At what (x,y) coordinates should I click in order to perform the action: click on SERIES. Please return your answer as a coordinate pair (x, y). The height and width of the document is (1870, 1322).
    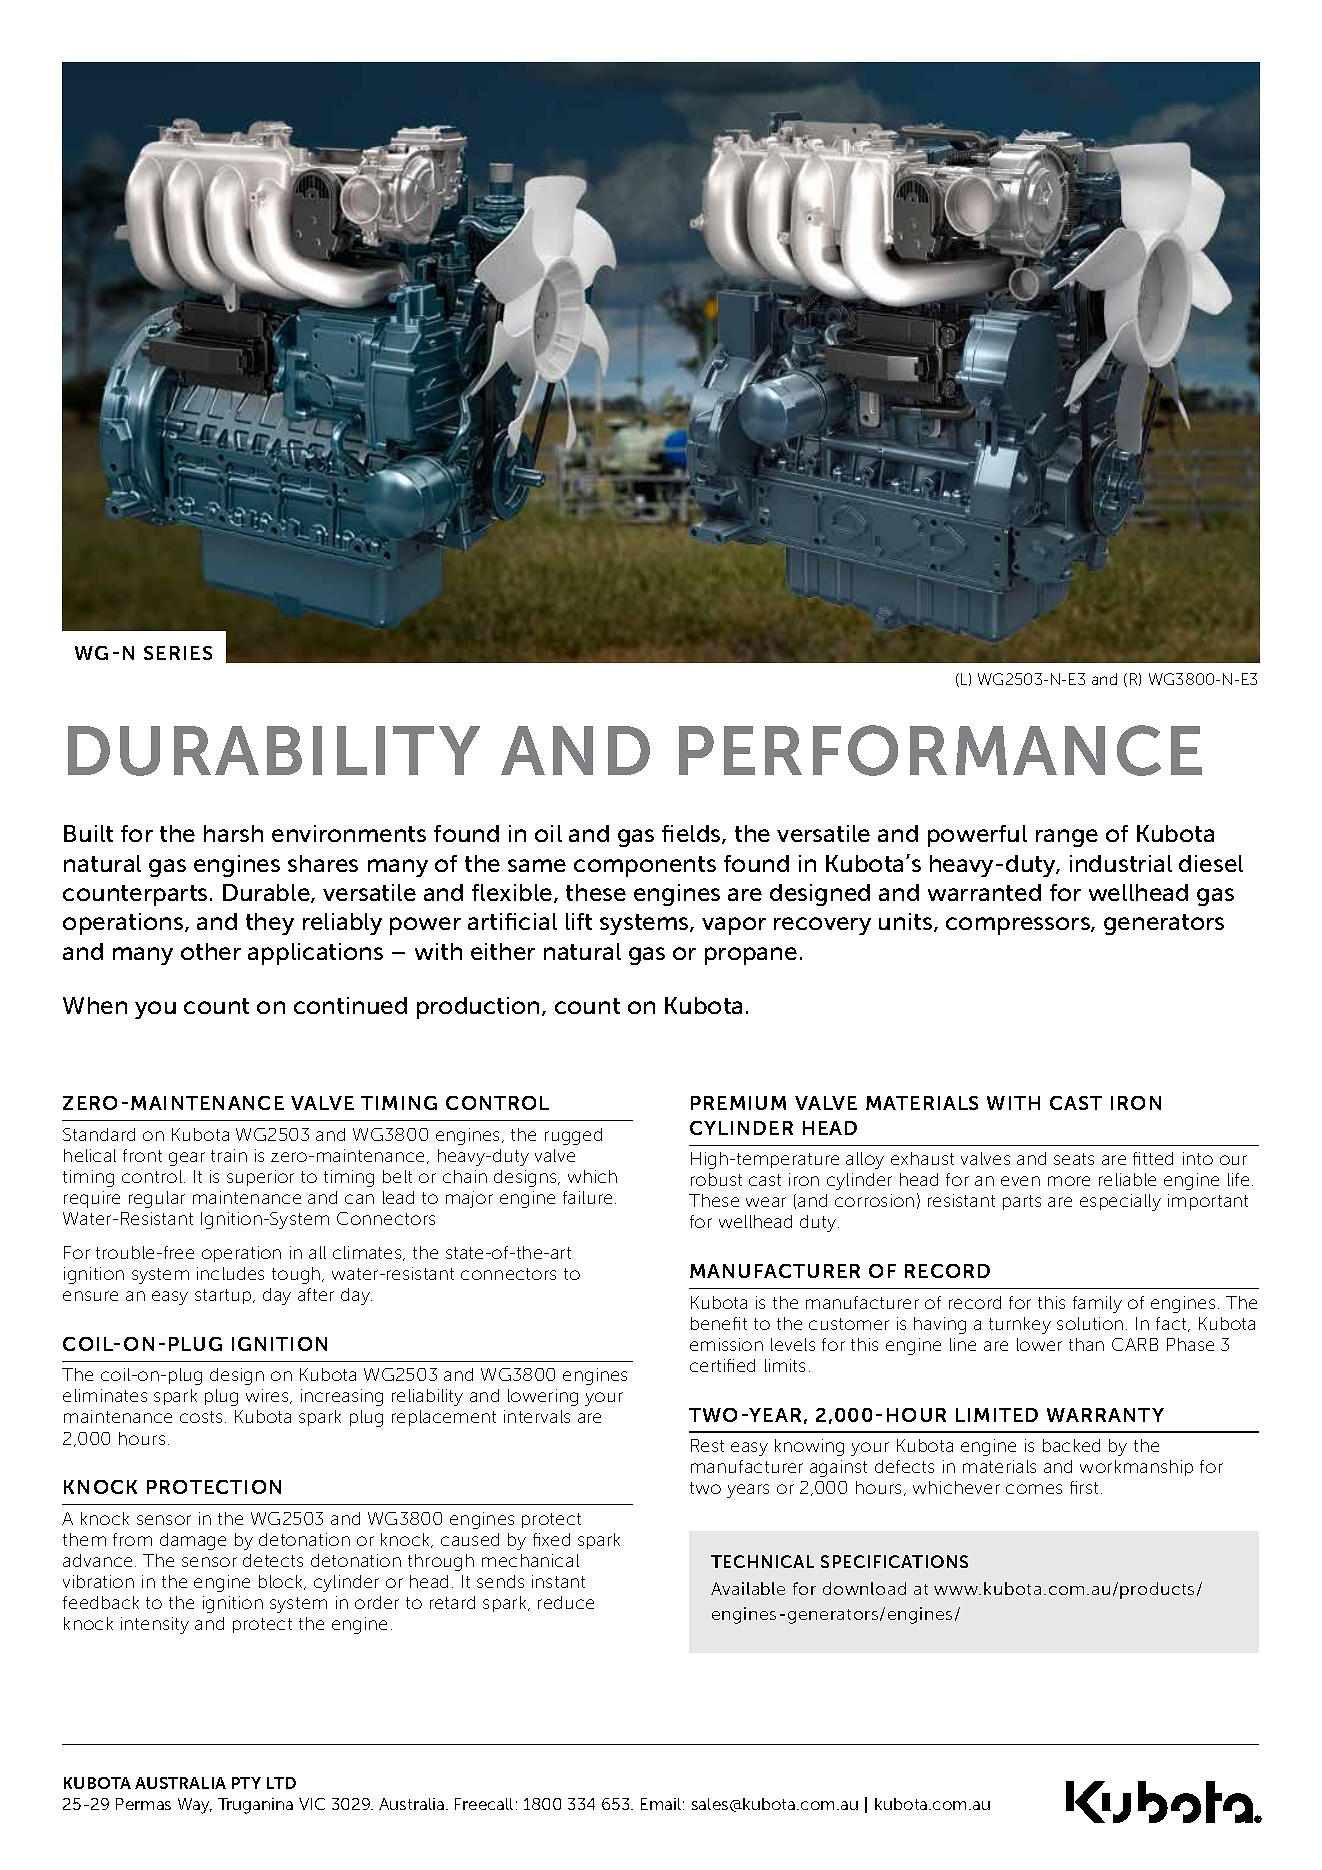
    Looking at the image, I should click on (178, 653).
